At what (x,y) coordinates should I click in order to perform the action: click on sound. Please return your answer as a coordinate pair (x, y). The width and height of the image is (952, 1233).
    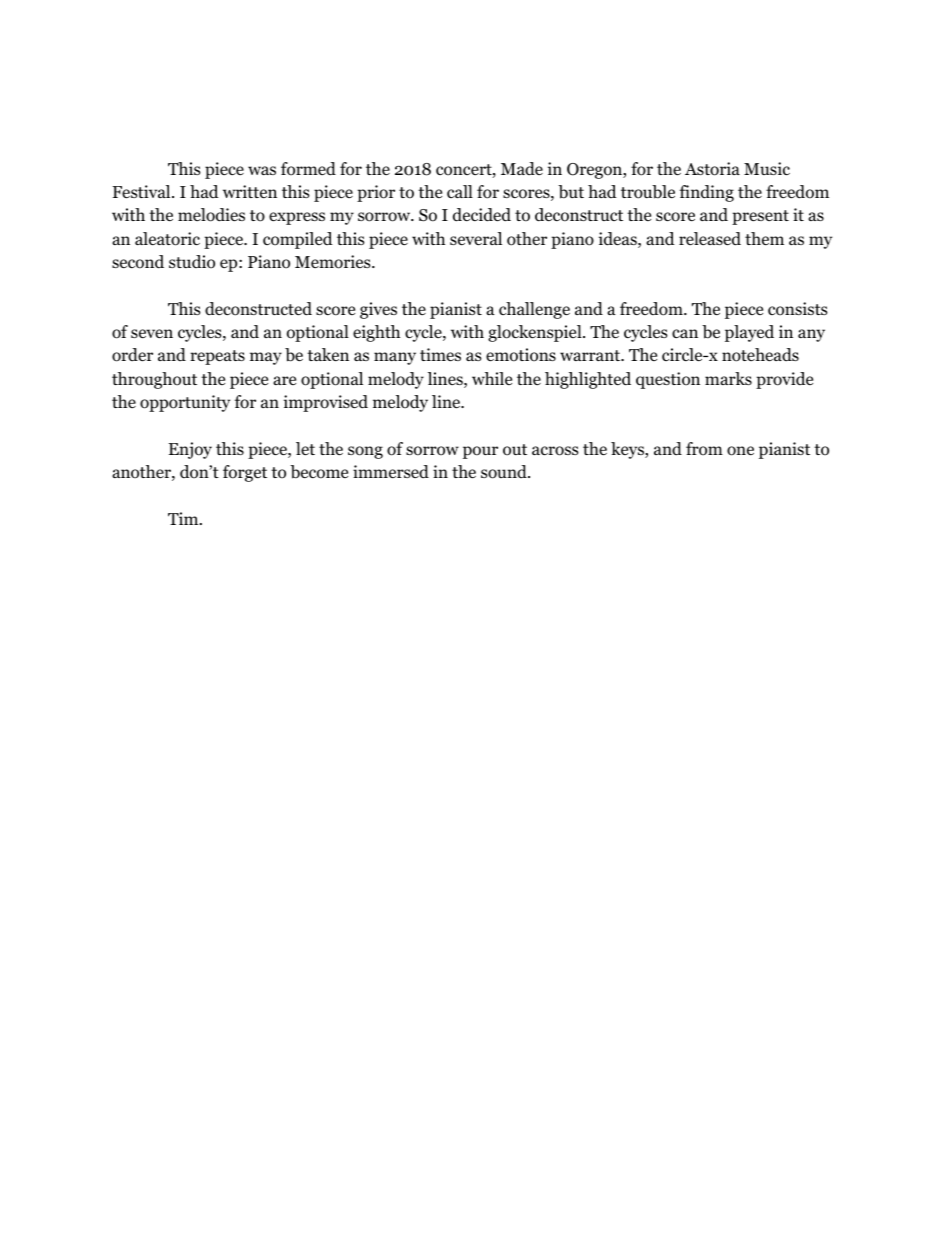
    Looking at the image, I should click on (505, 472).
